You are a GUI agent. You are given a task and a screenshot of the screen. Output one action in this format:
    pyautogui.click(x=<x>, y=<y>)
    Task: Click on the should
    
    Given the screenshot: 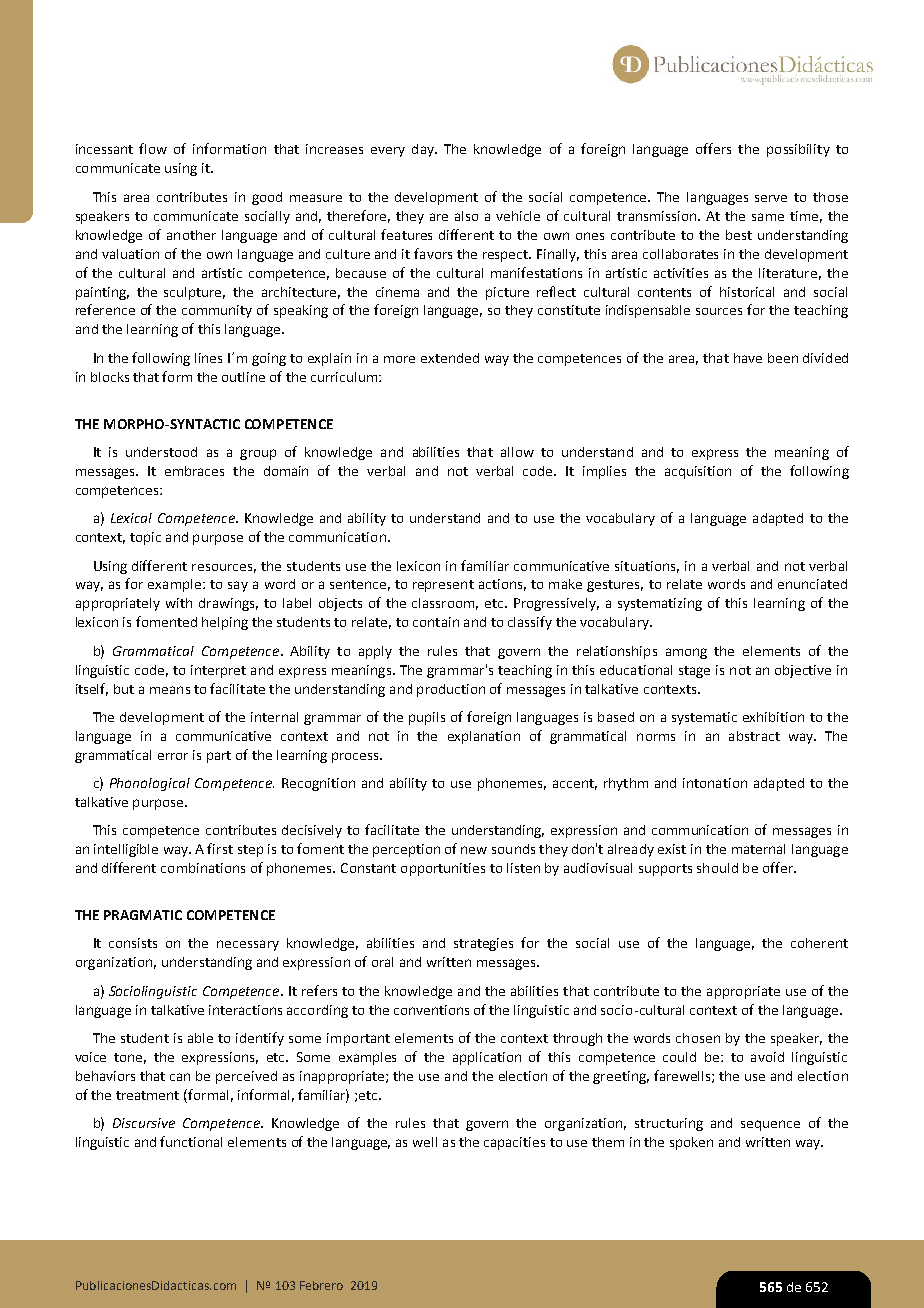 What is the action you would take?
    pyautogui.click(x=717, y=868)
